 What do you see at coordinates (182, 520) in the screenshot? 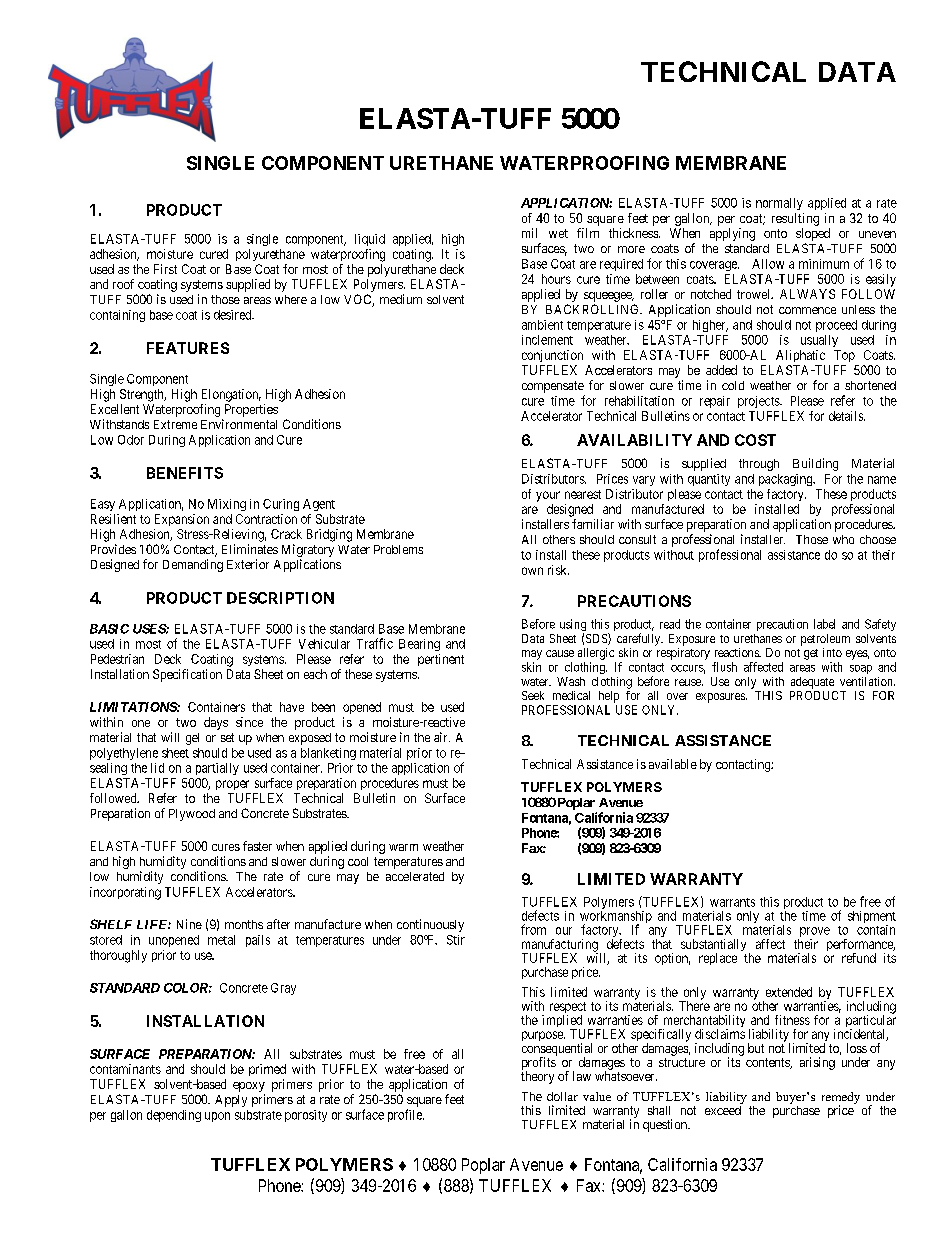
I see `Expansion` at bounding box center [182, 520].
